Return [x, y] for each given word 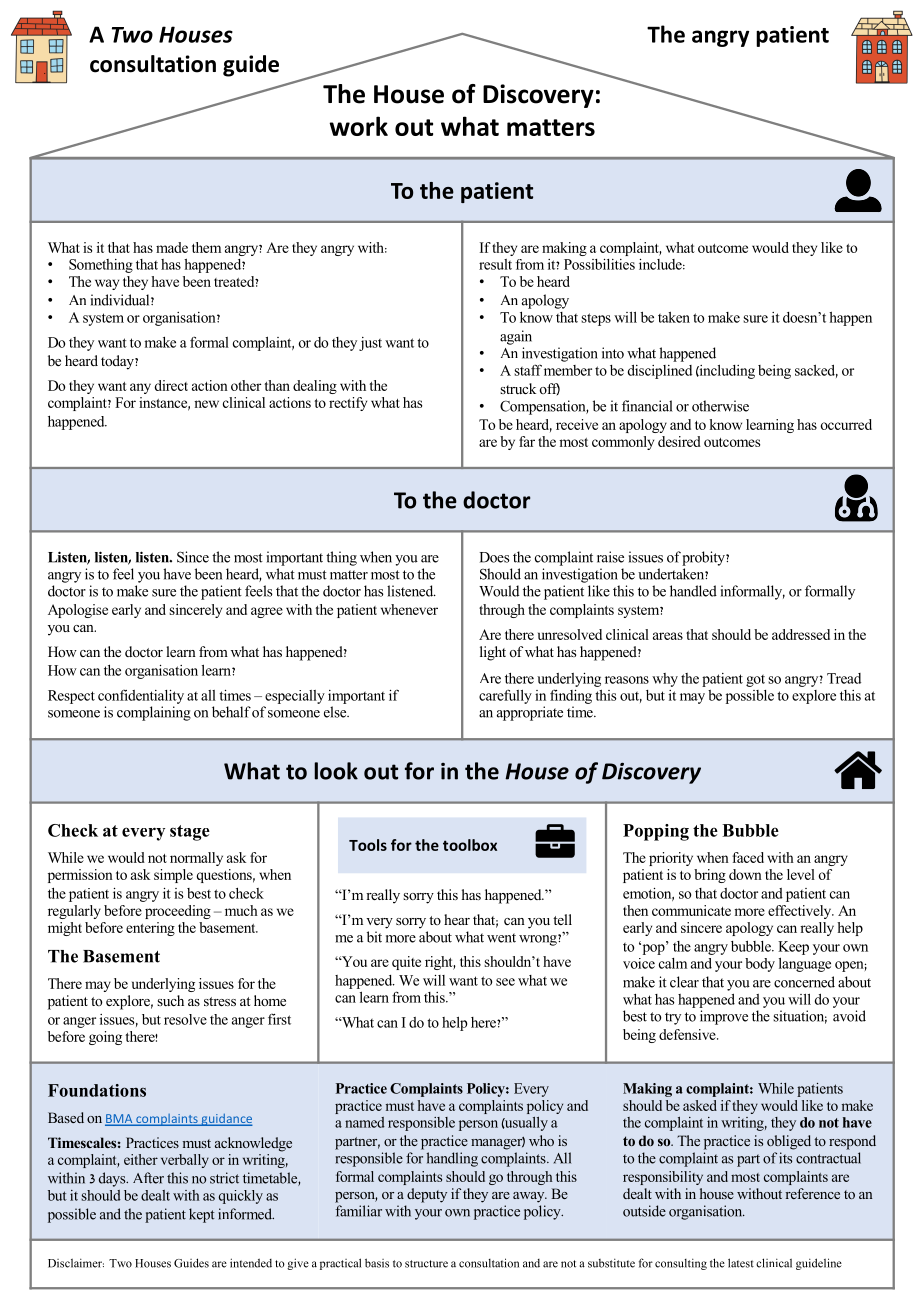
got [755, 681]
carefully [505, 696]
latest [741, 1263]
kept [202, 1215]
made [172, 247]
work [358, 126]
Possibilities [599, 264]
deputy [427, 1195]
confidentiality [141, 696]
